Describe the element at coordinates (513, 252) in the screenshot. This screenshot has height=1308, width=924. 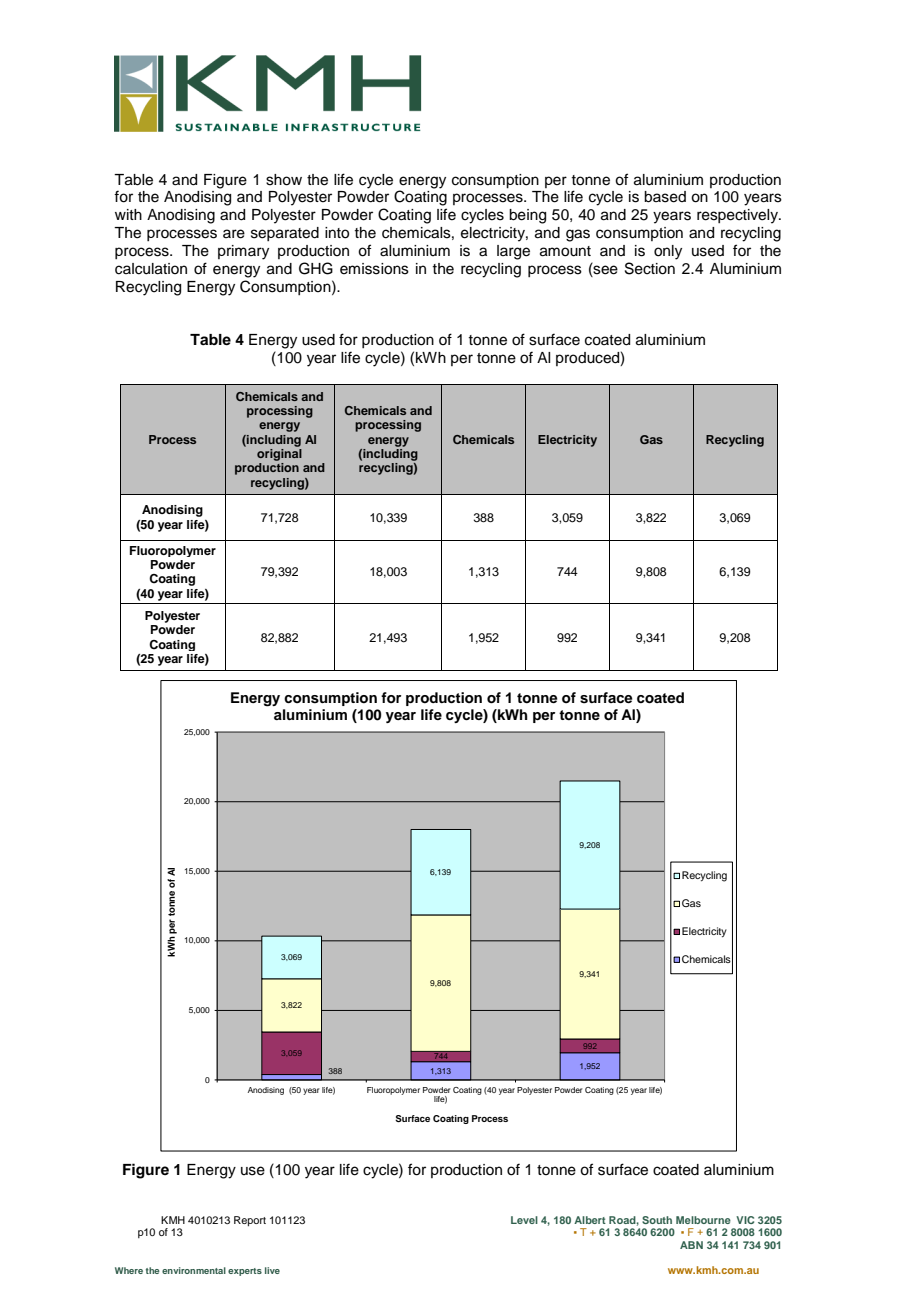
I see `large` at that location.
